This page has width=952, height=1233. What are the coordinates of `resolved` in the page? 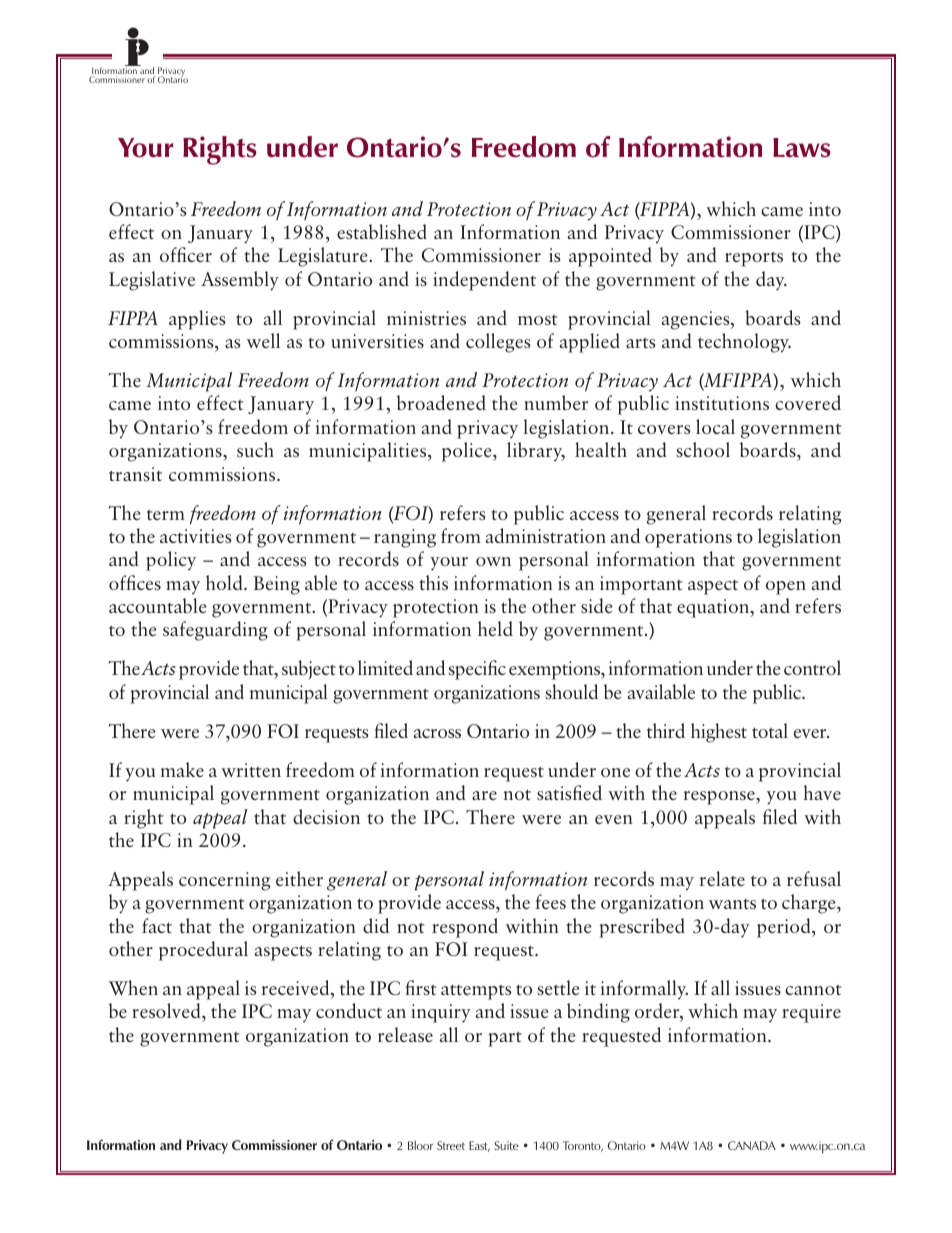 It's located at (167, 1012).
